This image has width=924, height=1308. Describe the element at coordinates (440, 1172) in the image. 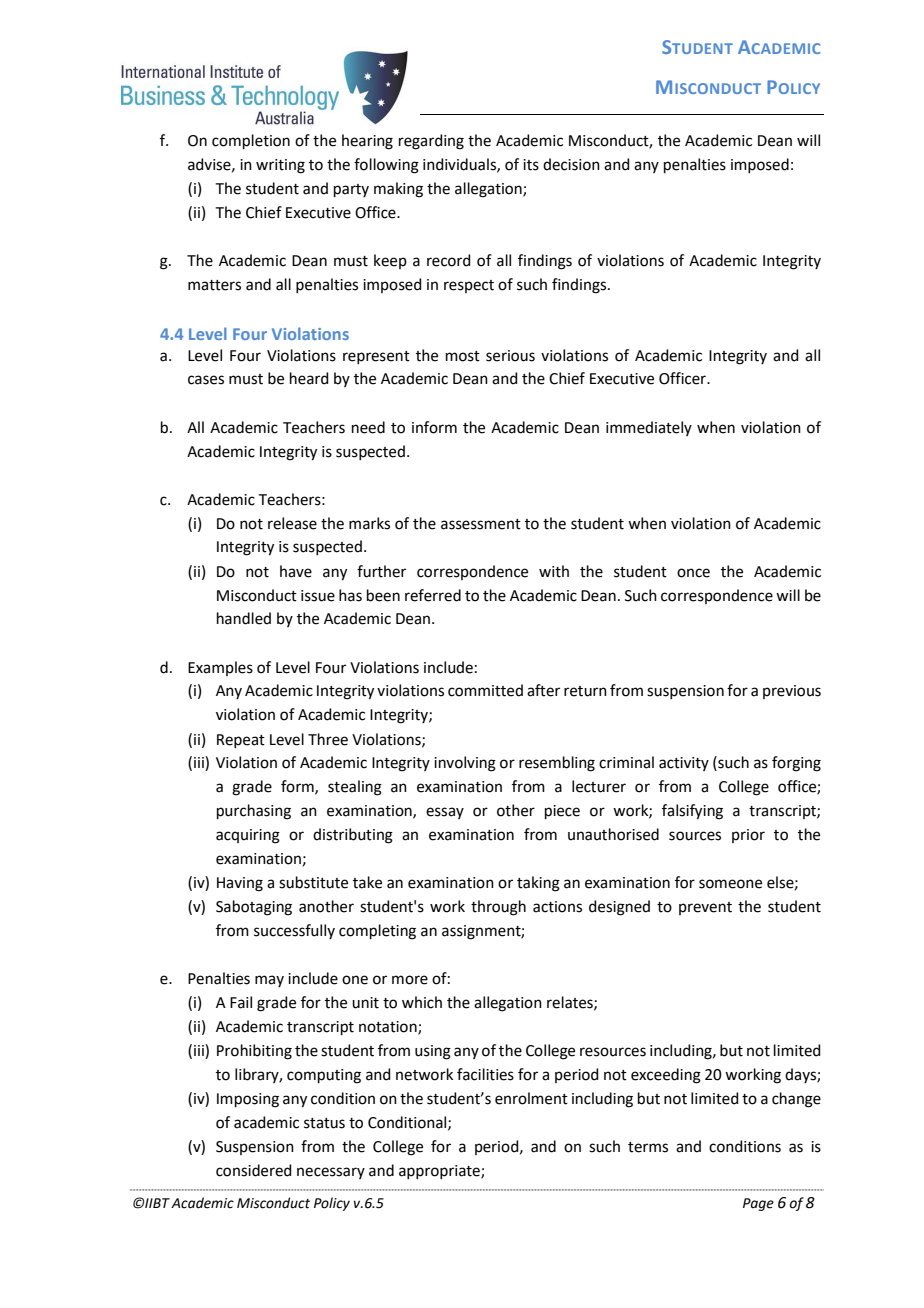

I see `appropriate` at that location.
